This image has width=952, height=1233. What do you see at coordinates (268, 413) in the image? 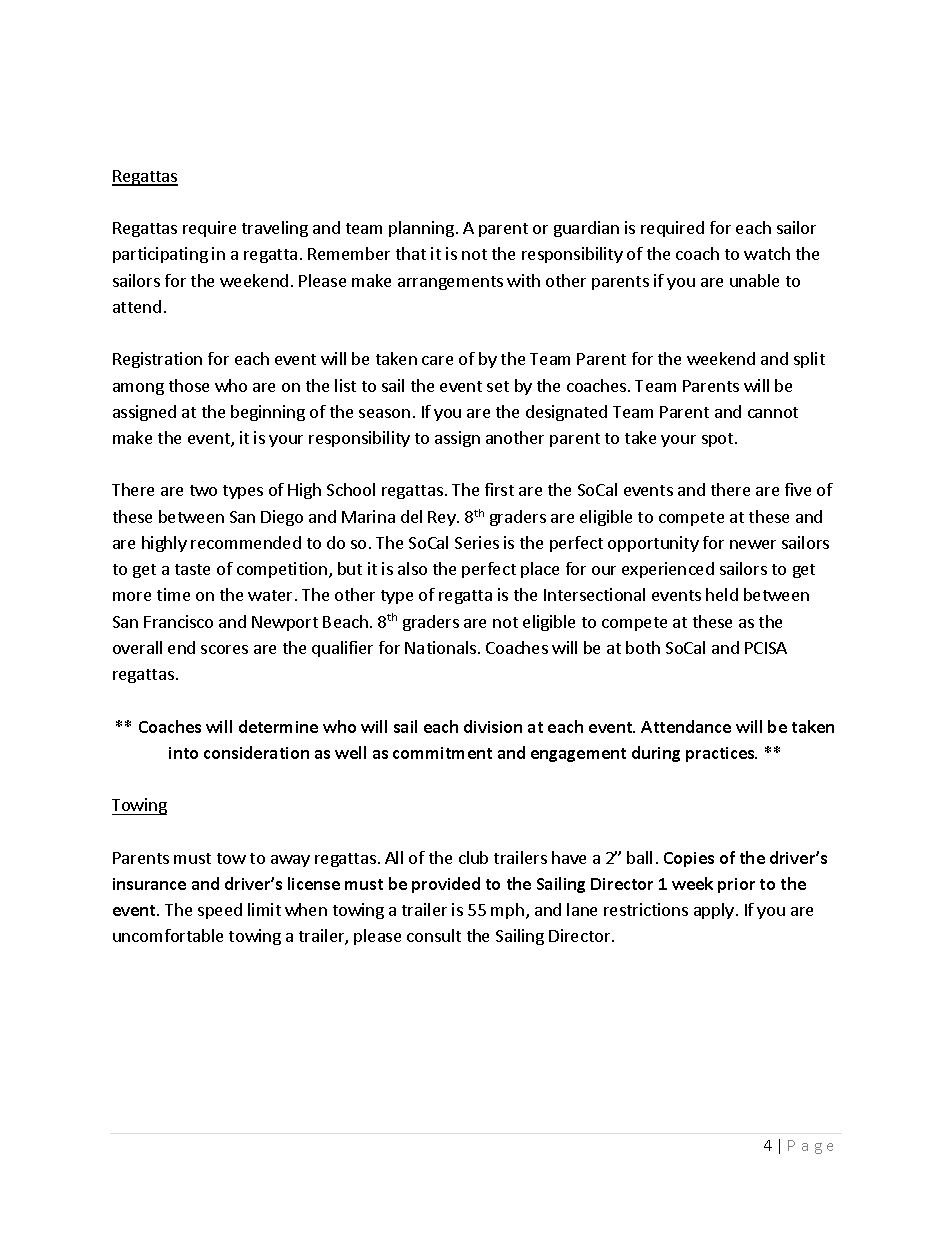
I see `beginning` at bounding box center [268, 413].
